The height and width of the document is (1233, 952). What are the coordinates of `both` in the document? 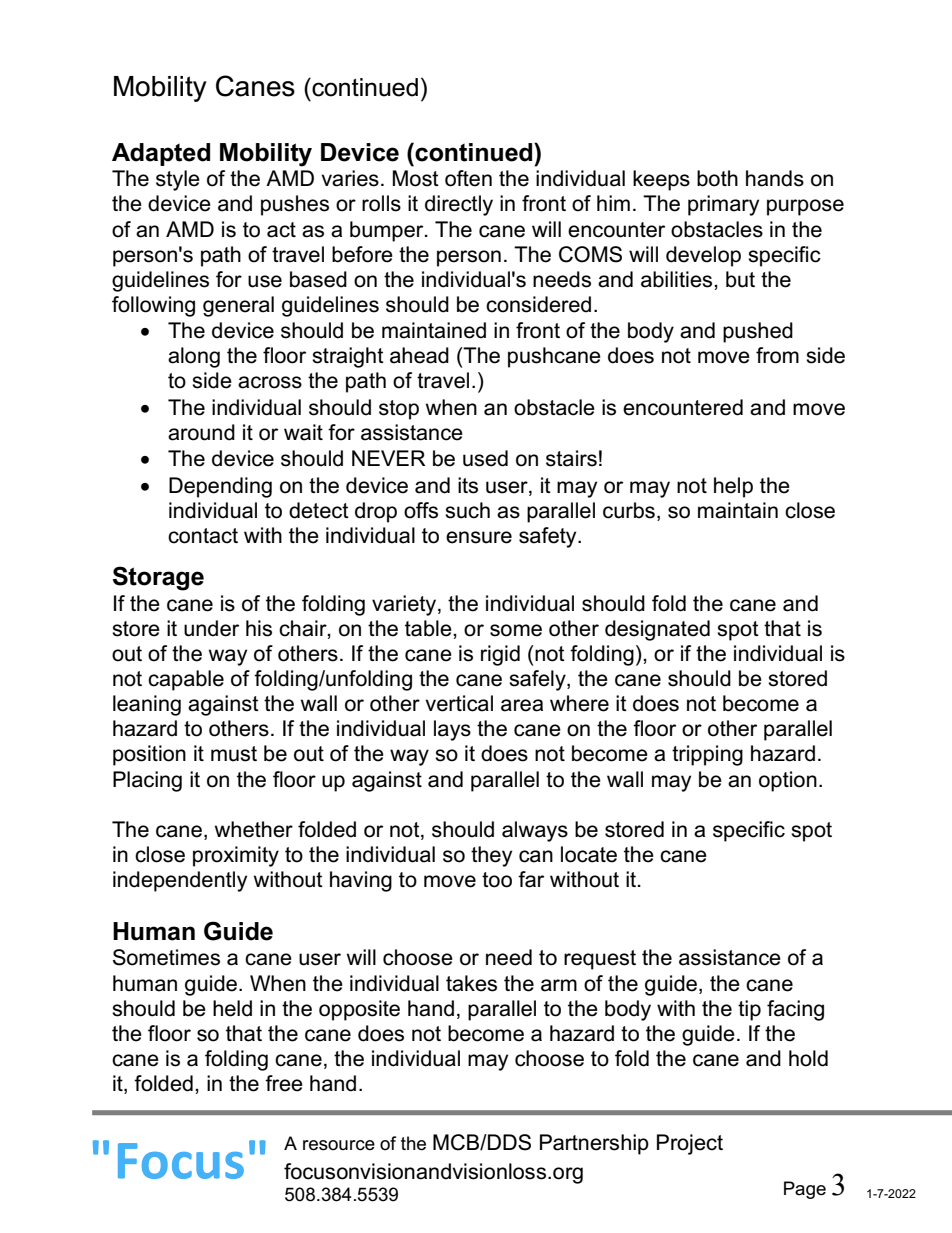 It's located at (717, 178).
